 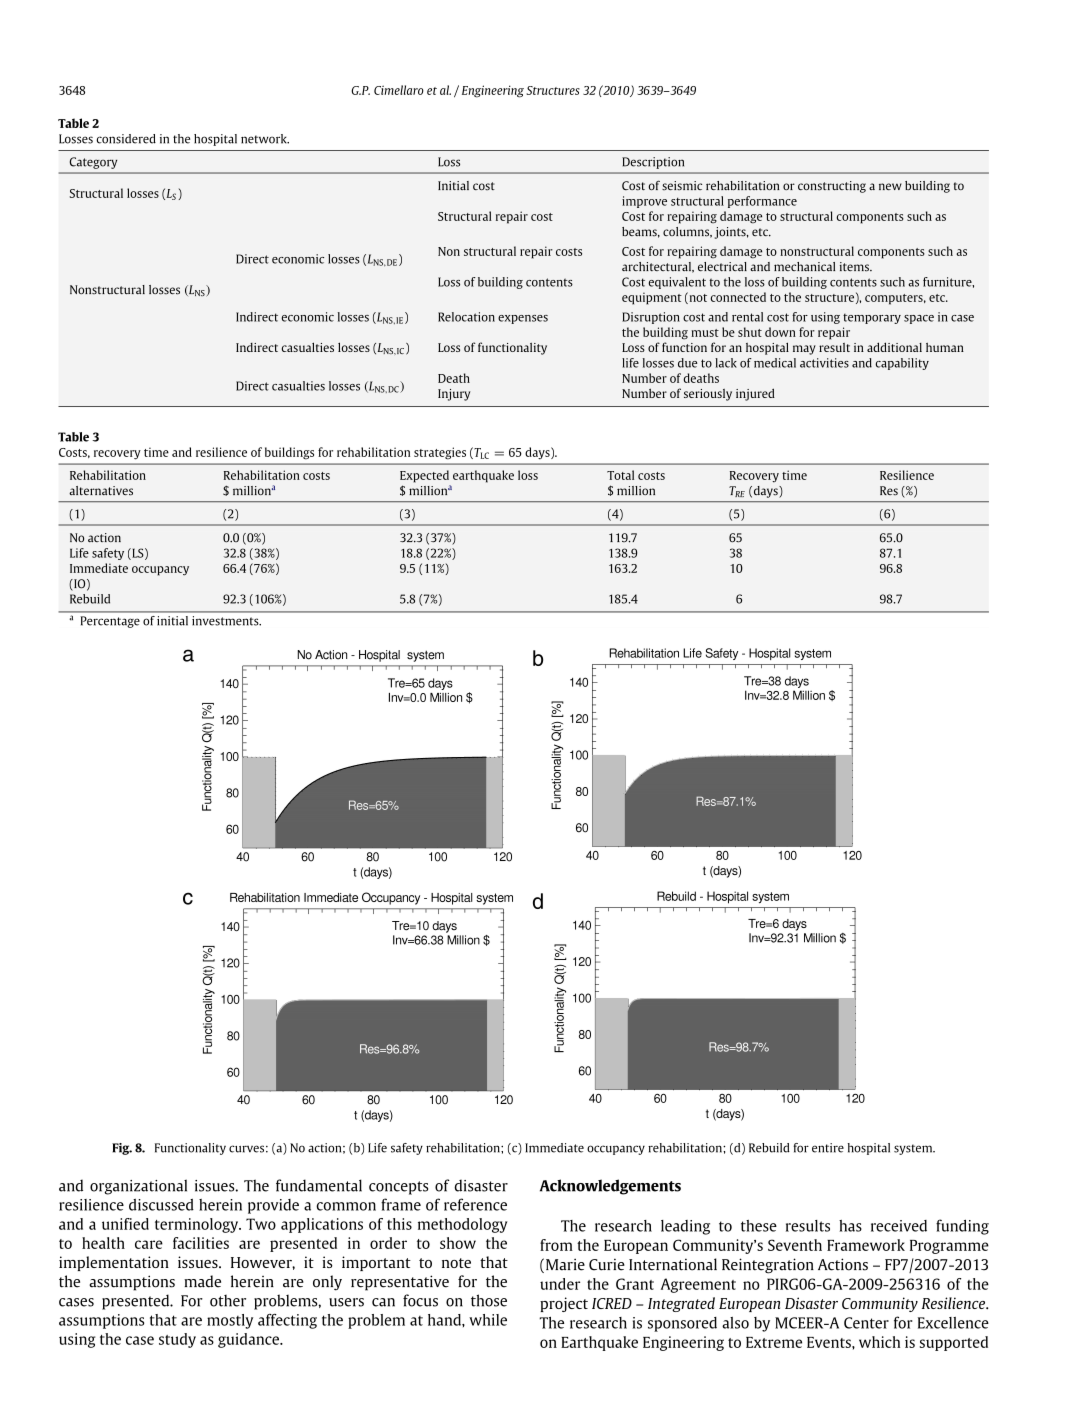 I want to click on injured, so click(x=755, y=394).
